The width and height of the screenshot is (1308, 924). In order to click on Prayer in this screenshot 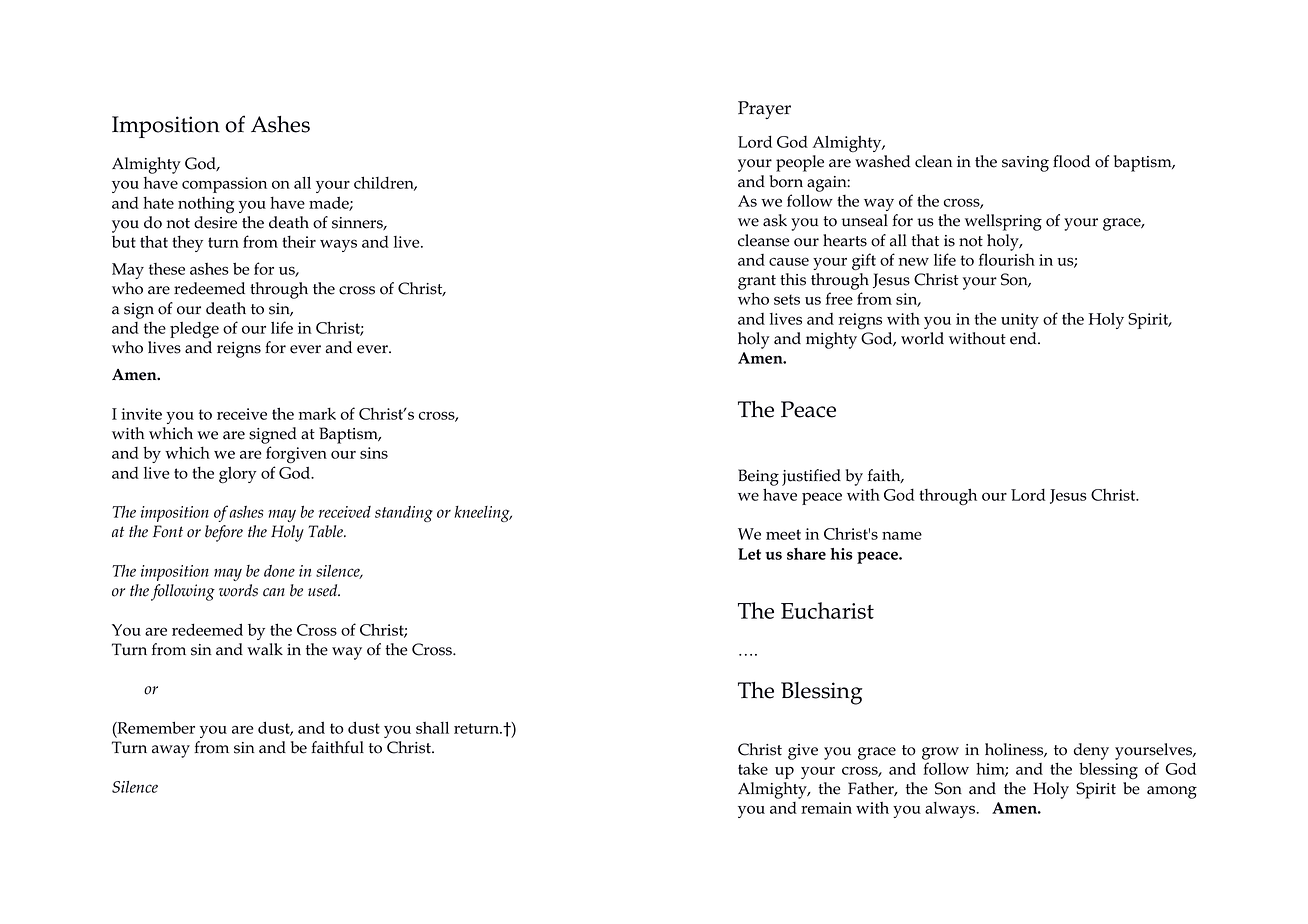, I will do `click(764, 110)`.
